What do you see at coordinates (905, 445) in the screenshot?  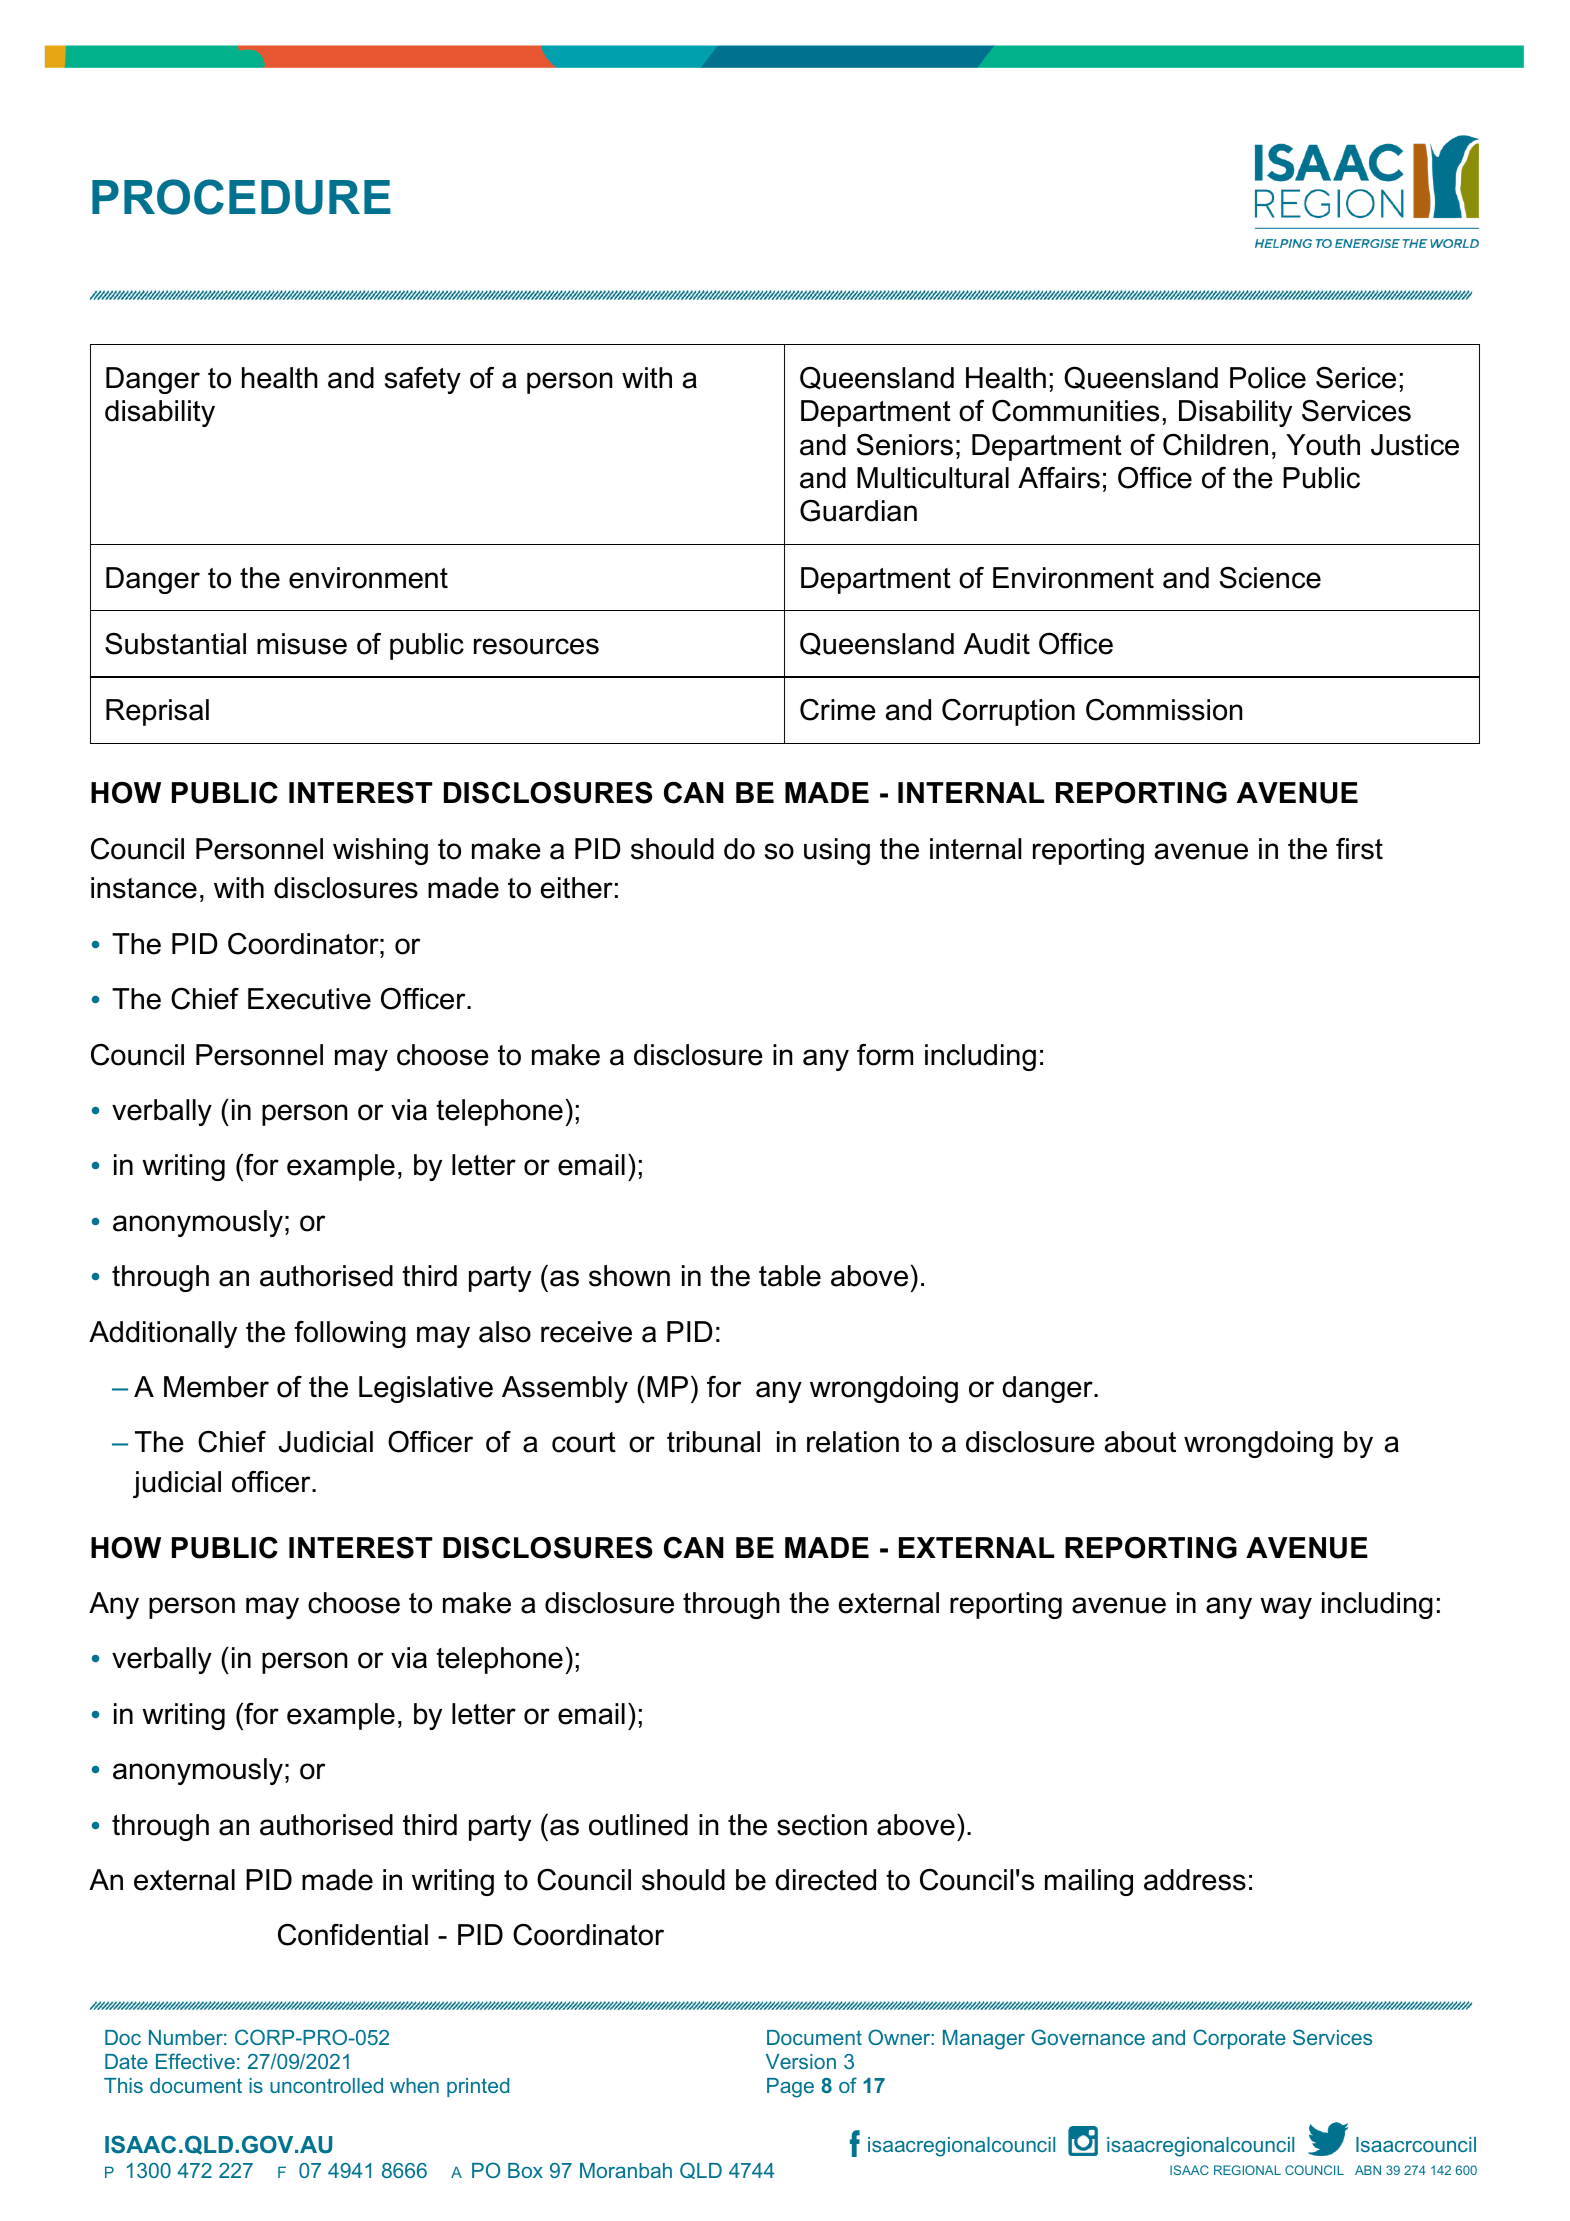 I see `Seniors` at bounding box center [905, 445].
